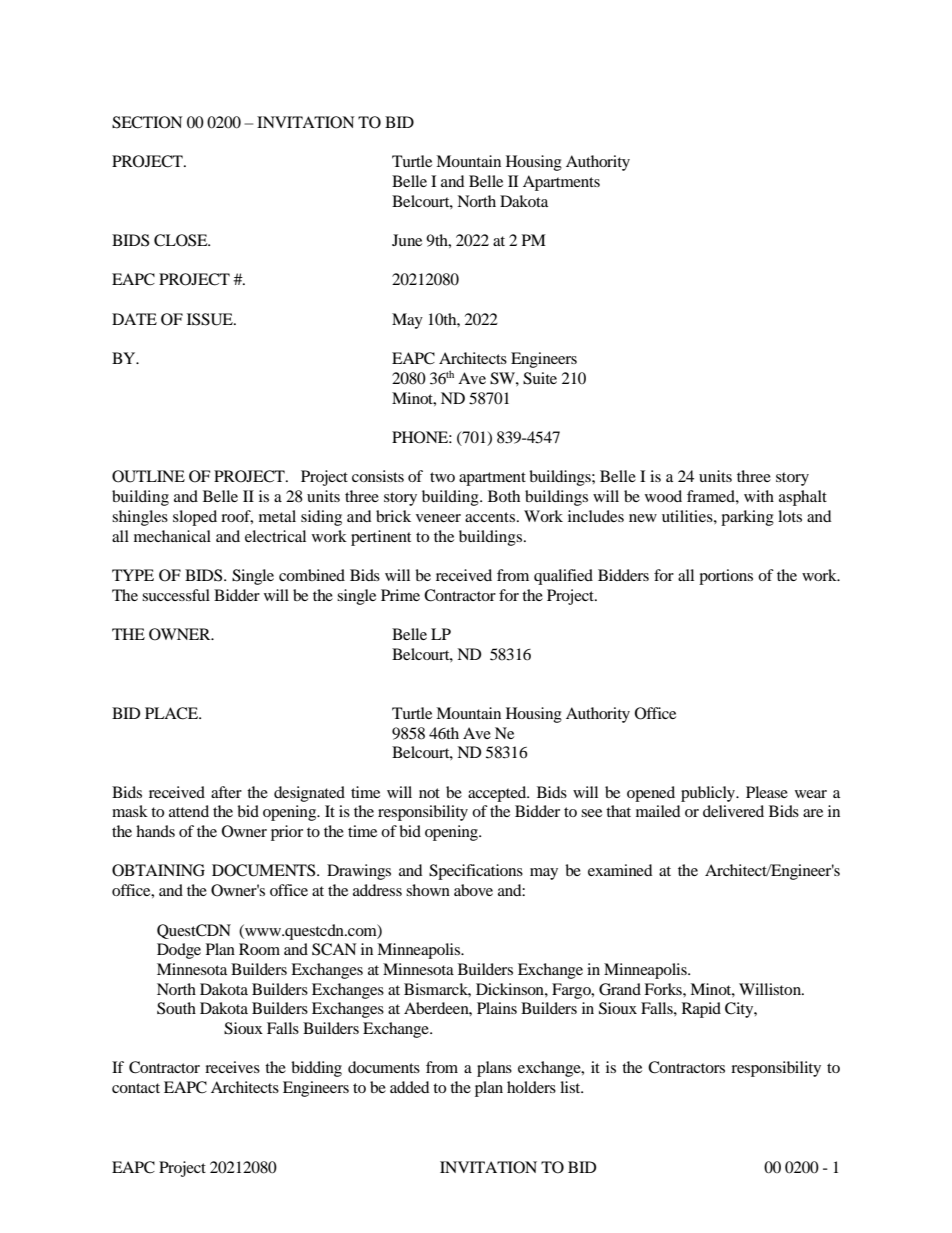 The width and height of the screenshot is (952, 1233). What do you see at coordinates (407, 240) in the screenshot?
I see `June` at bounding box center [407, 240].
